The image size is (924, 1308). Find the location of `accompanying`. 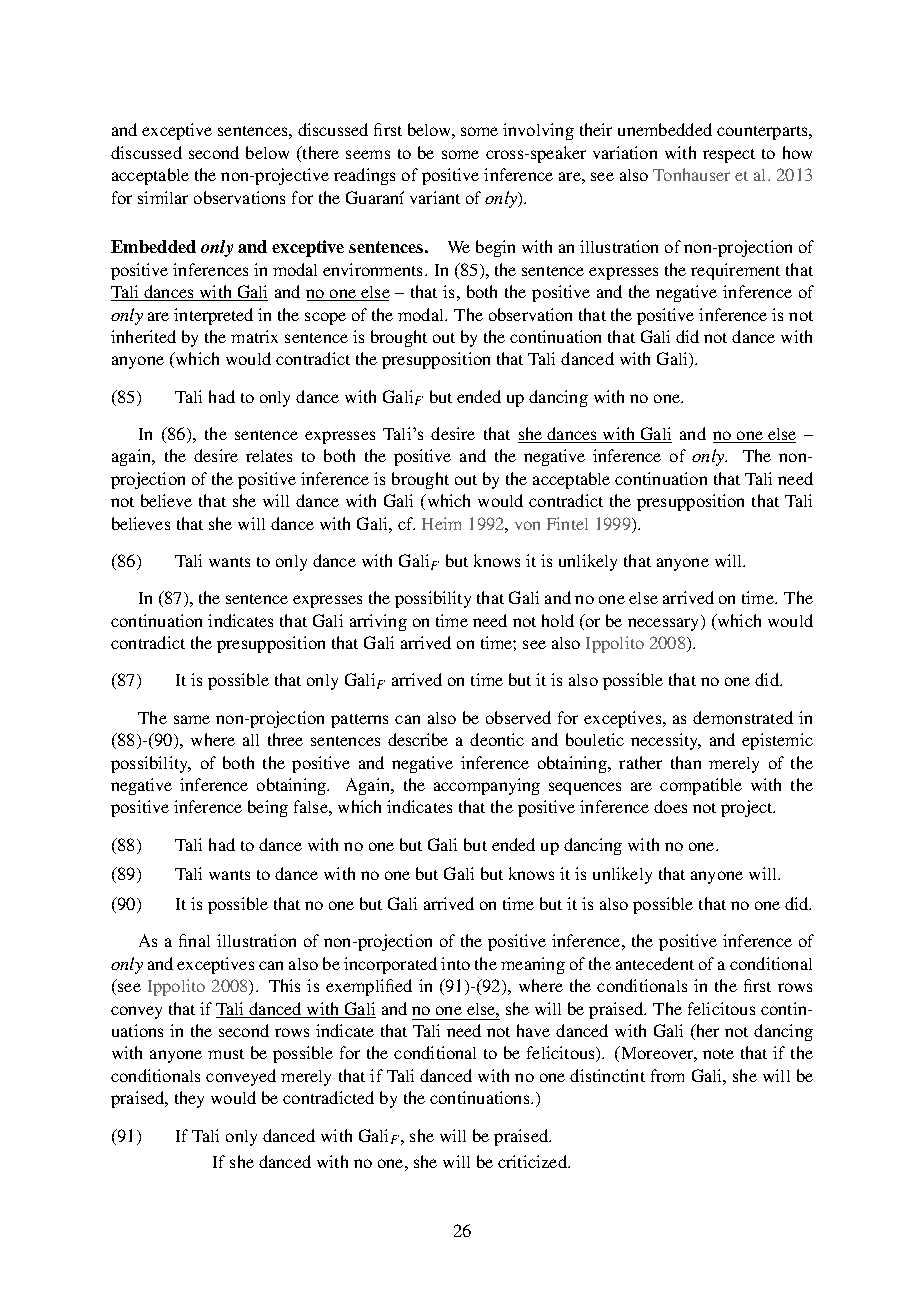

accompanying is located at coordinates (487, 786).
